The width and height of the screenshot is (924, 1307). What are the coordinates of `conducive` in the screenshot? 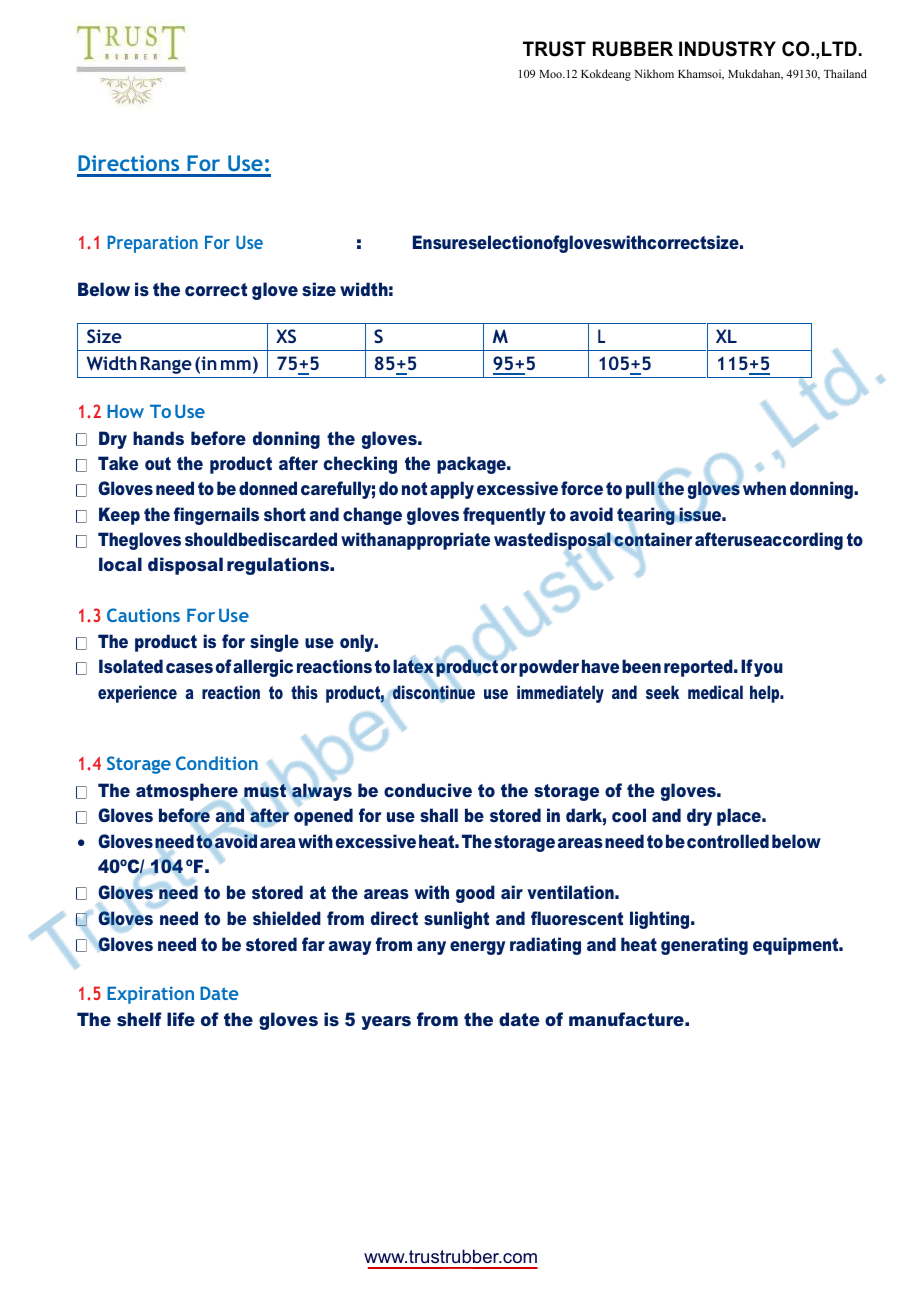 It's located at (428, 790).
